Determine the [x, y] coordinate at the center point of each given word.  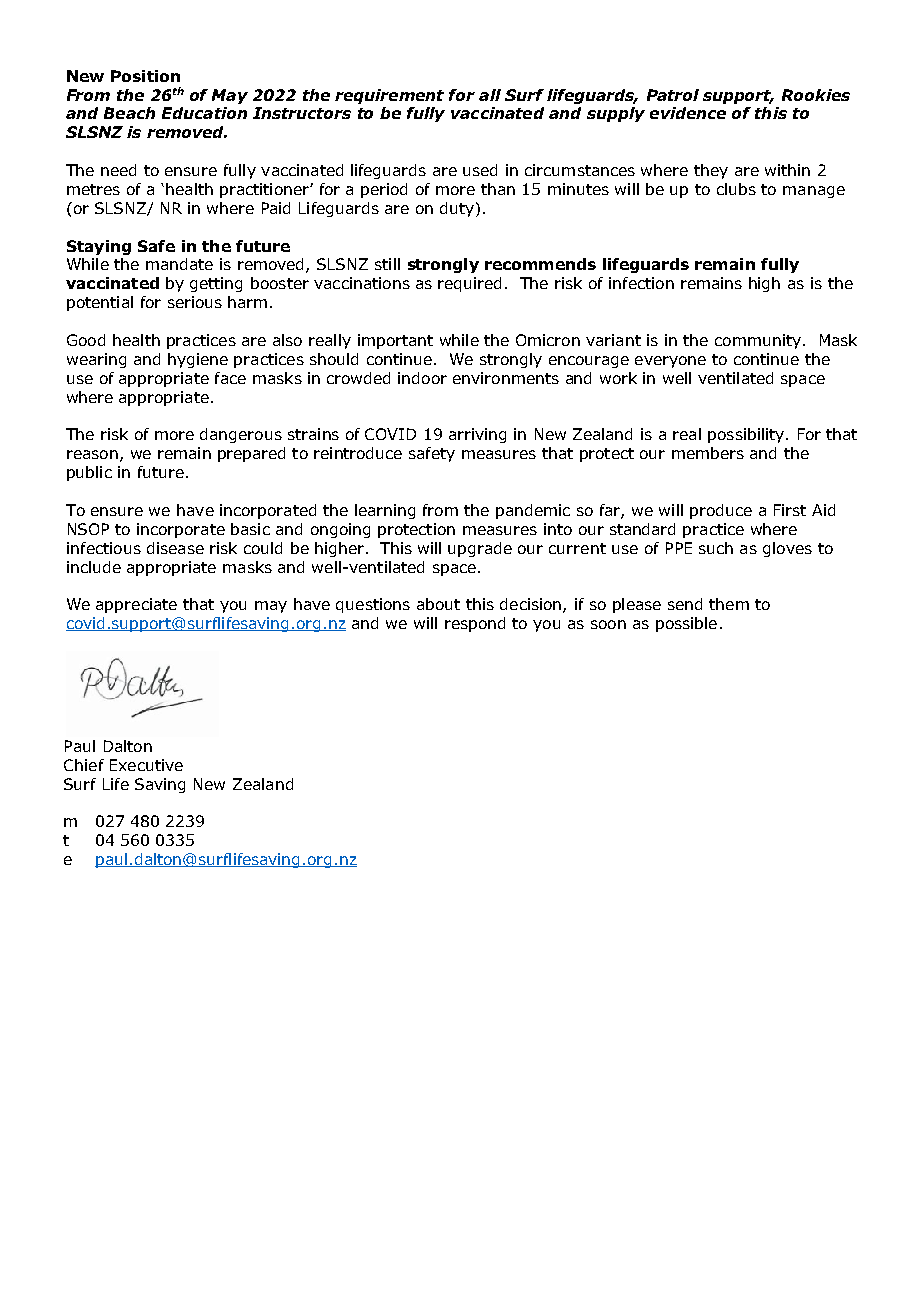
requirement [389, 96]
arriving [477, 435]
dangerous [241, 435]
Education [204, 113]
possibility [747, 435]
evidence [688, 113]
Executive [146, 765]
